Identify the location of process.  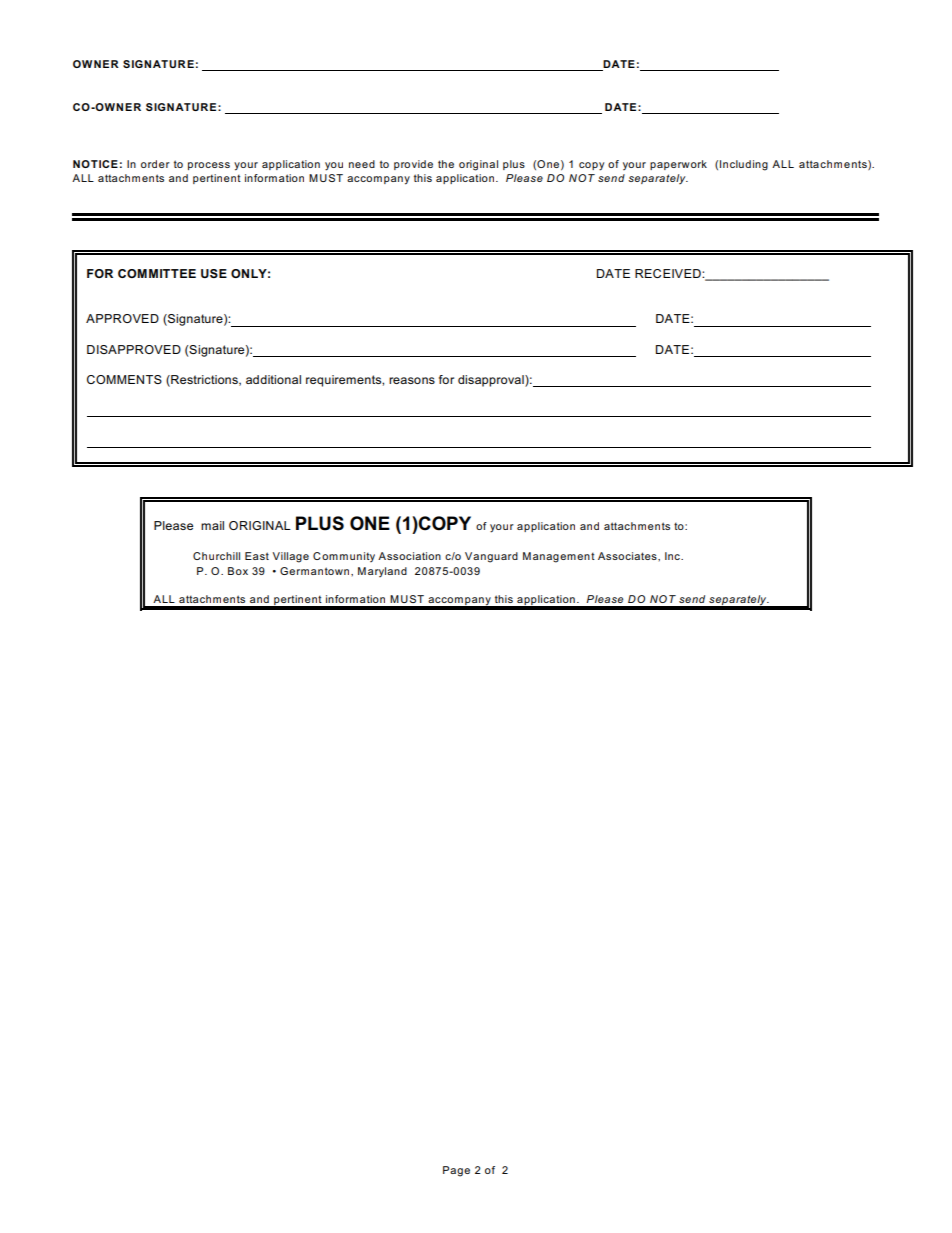
(209, 166).
